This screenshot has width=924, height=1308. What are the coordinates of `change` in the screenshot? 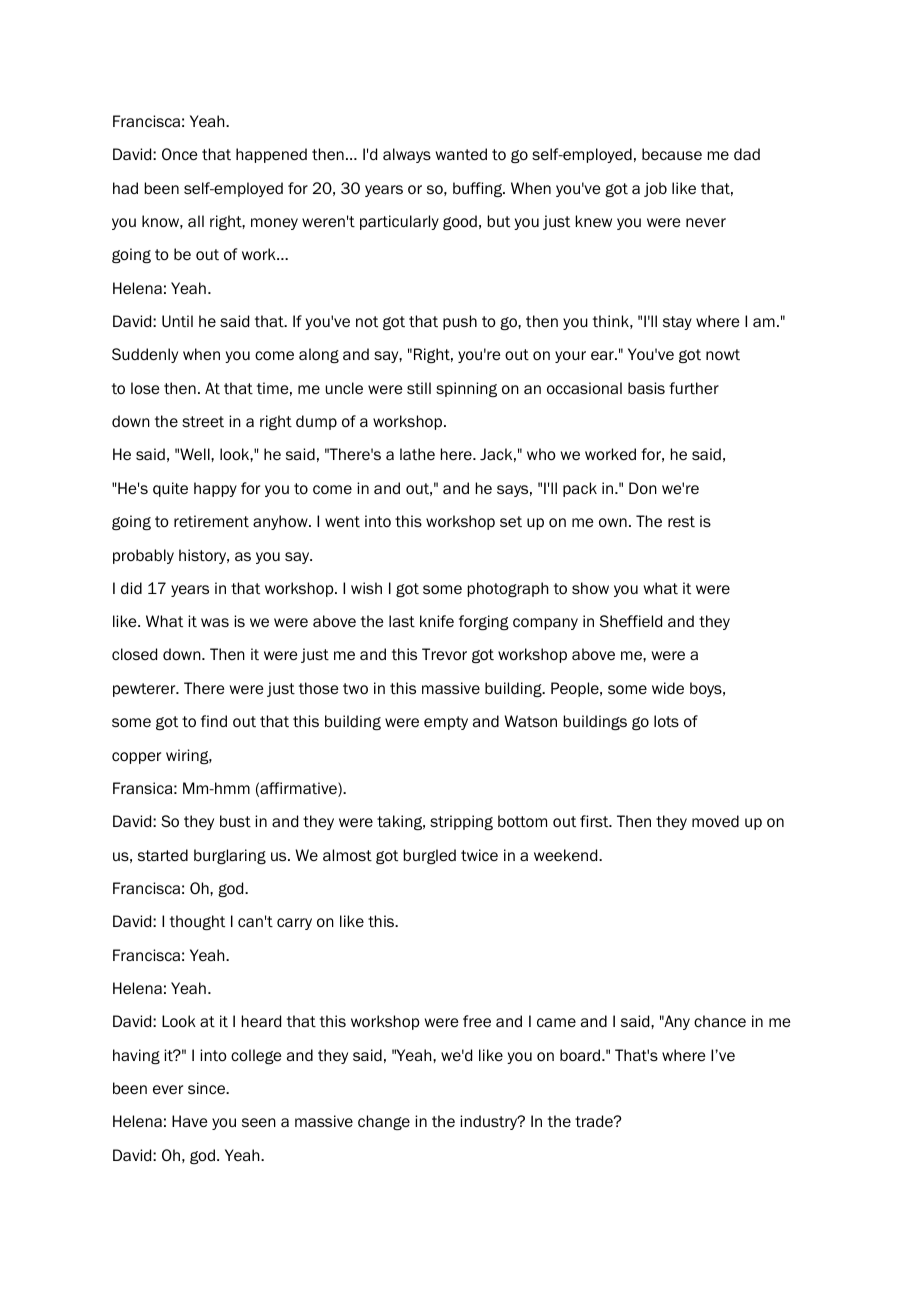 It's located at (384, 1122).
